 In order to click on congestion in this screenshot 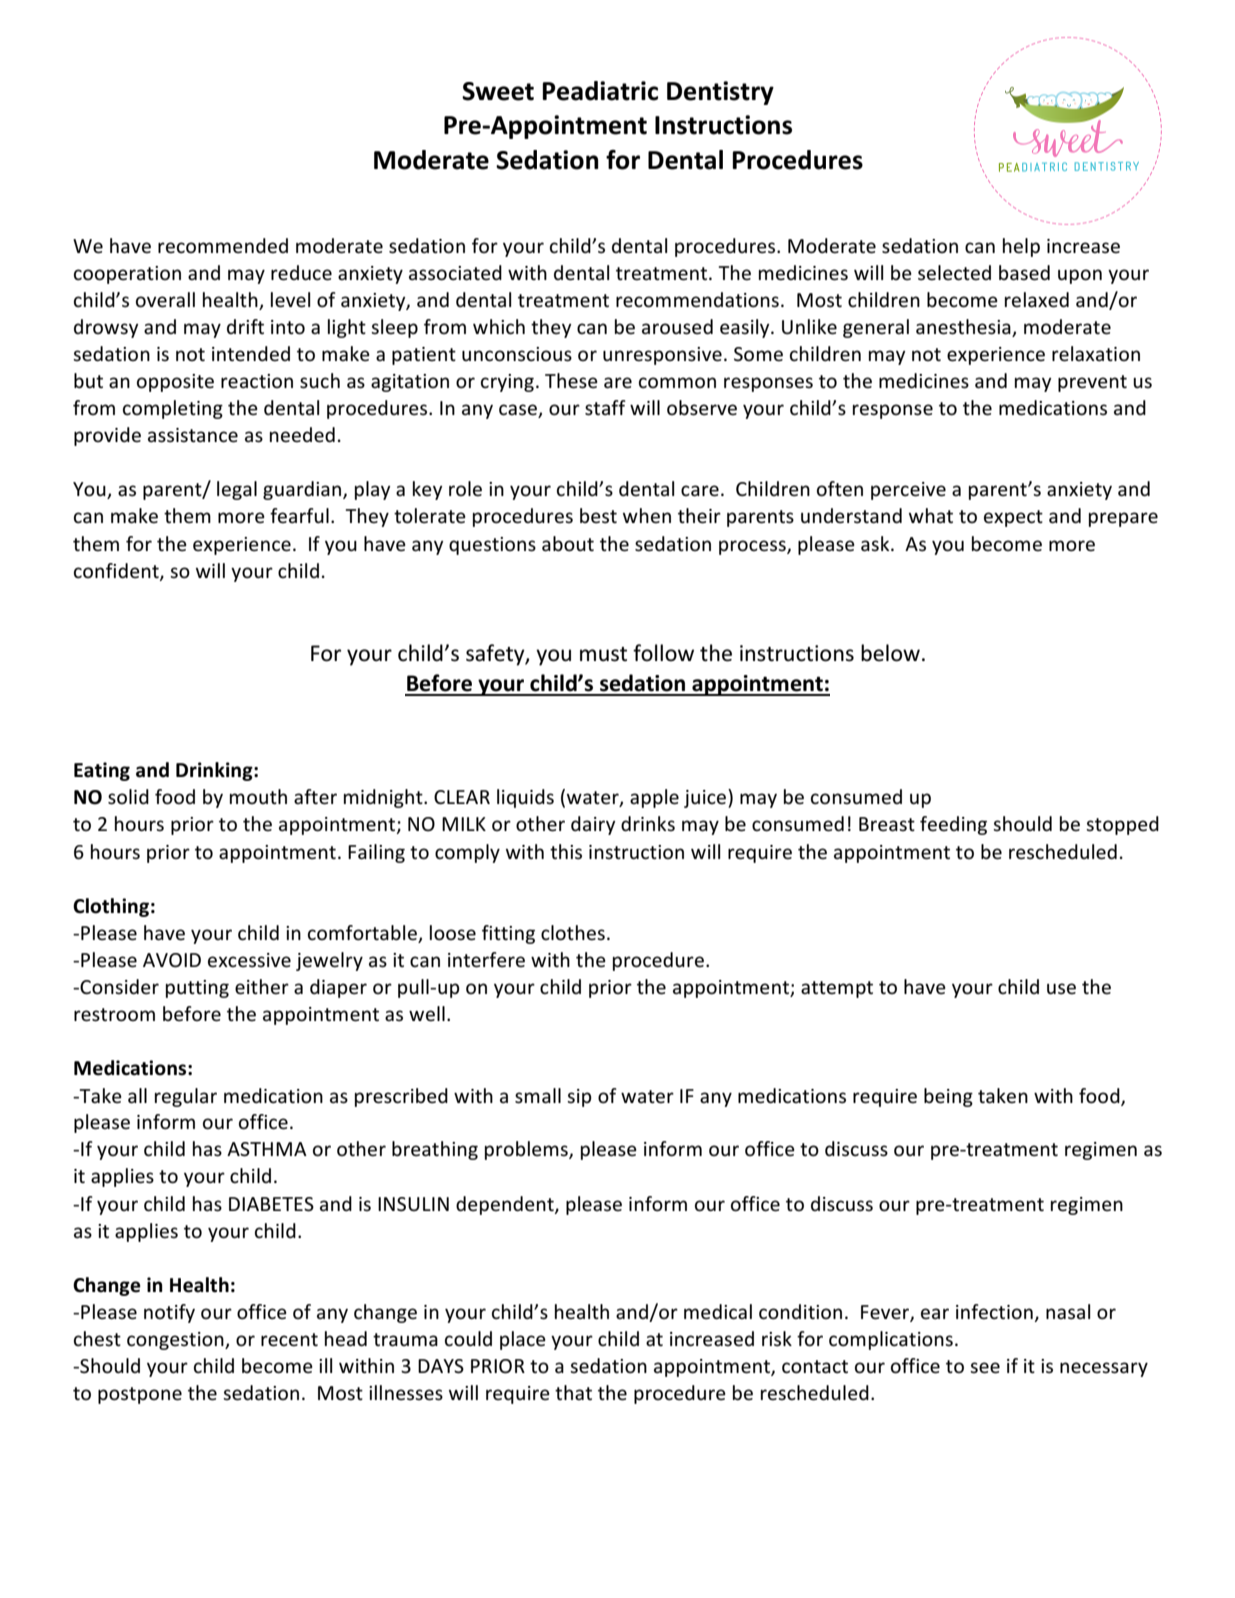, I will do `click(176, 1341)`.
